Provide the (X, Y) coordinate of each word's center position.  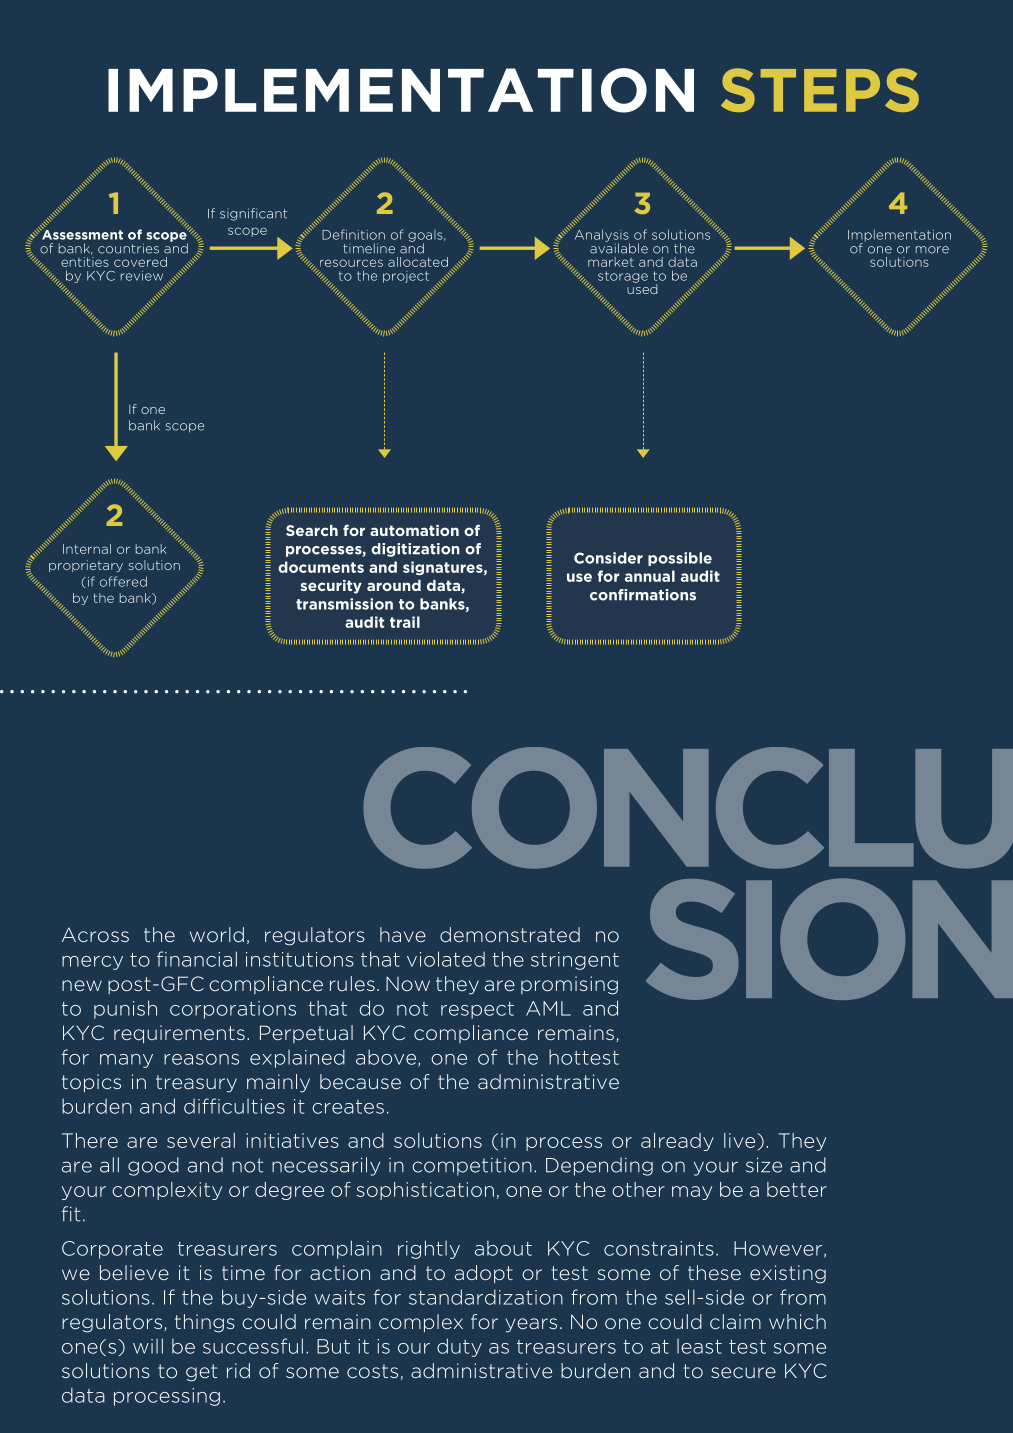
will (148, 1346)
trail (405, 622)
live (741, 1140)
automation (414, 530)
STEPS (820, 90)
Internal (87, 549)
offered (123, 581)
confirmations (643, 595)
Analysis (602, 236)
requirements (179, 1034)
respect (477, 1010)
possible (680, 559)
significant (253, 214)
